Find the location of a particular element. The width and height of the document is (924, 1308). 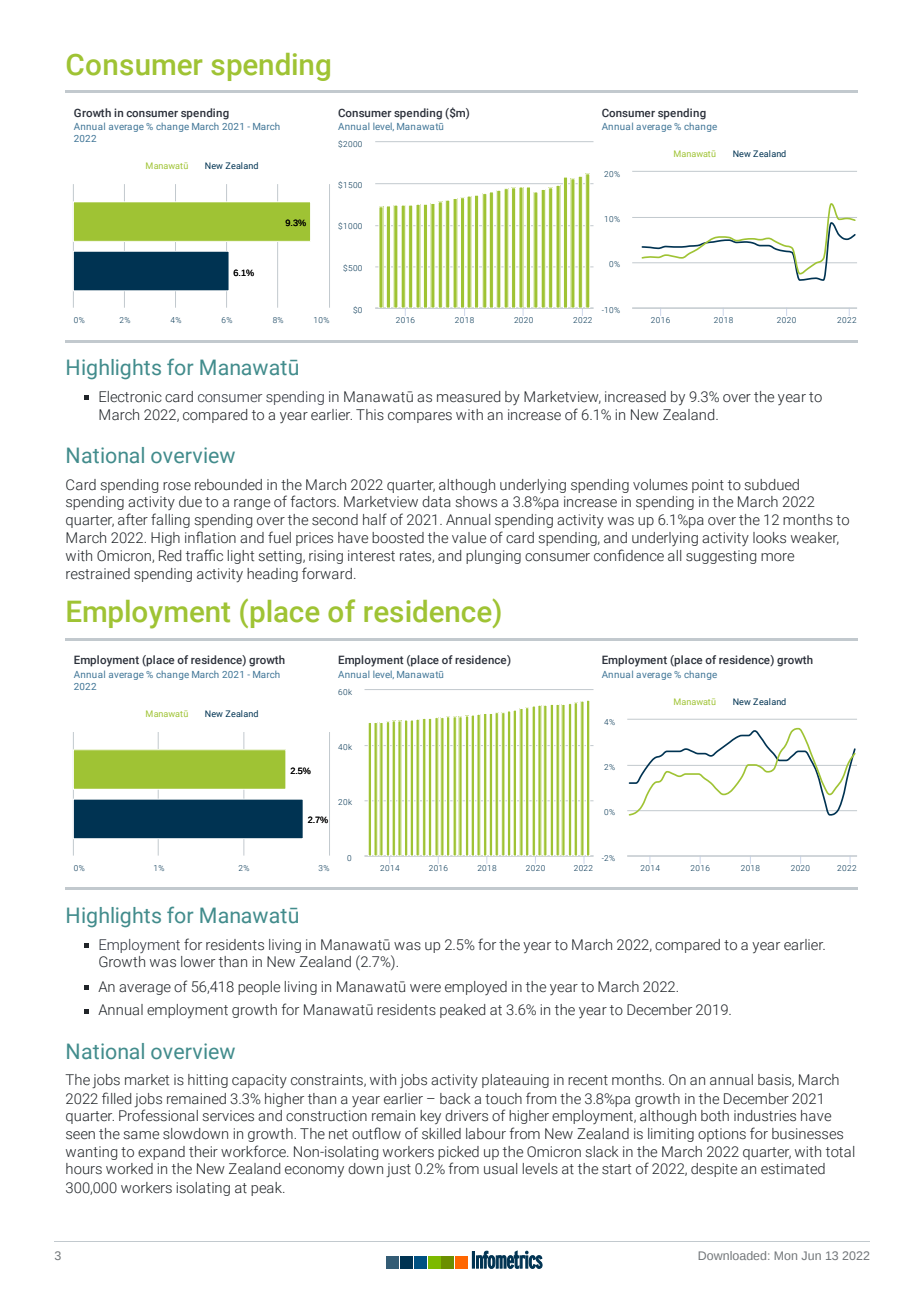

hitting is located at coordinates (208, 1081).
